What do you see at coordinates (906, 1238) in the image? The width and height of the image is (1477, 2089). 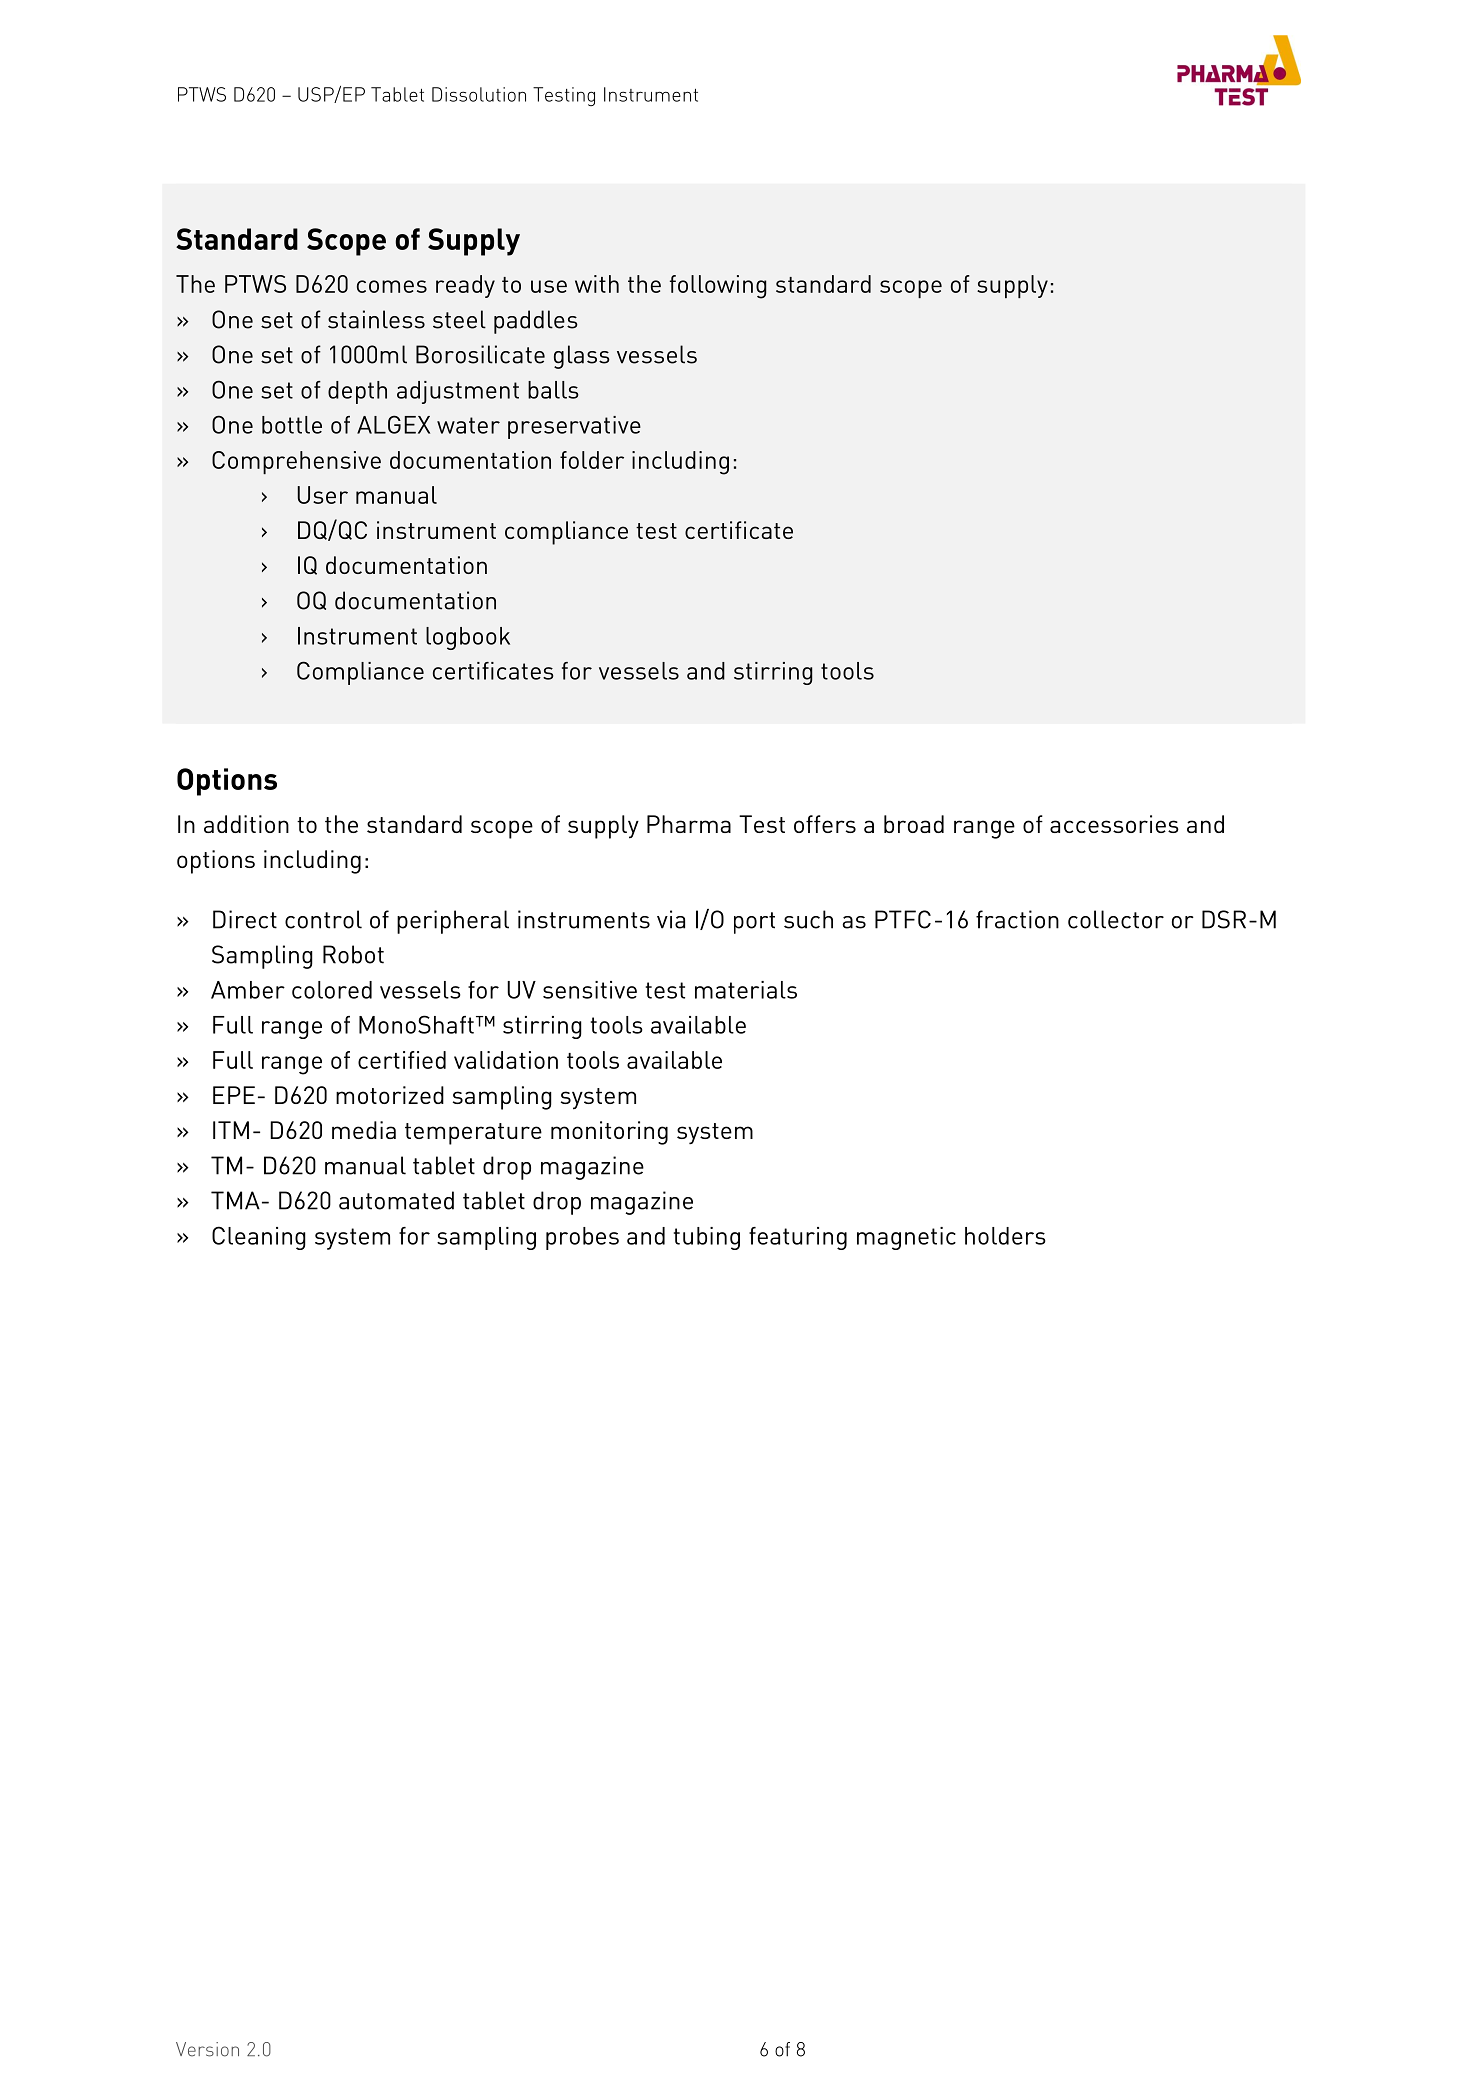 I see `magnetic` at bounding box center [906, 1238].
